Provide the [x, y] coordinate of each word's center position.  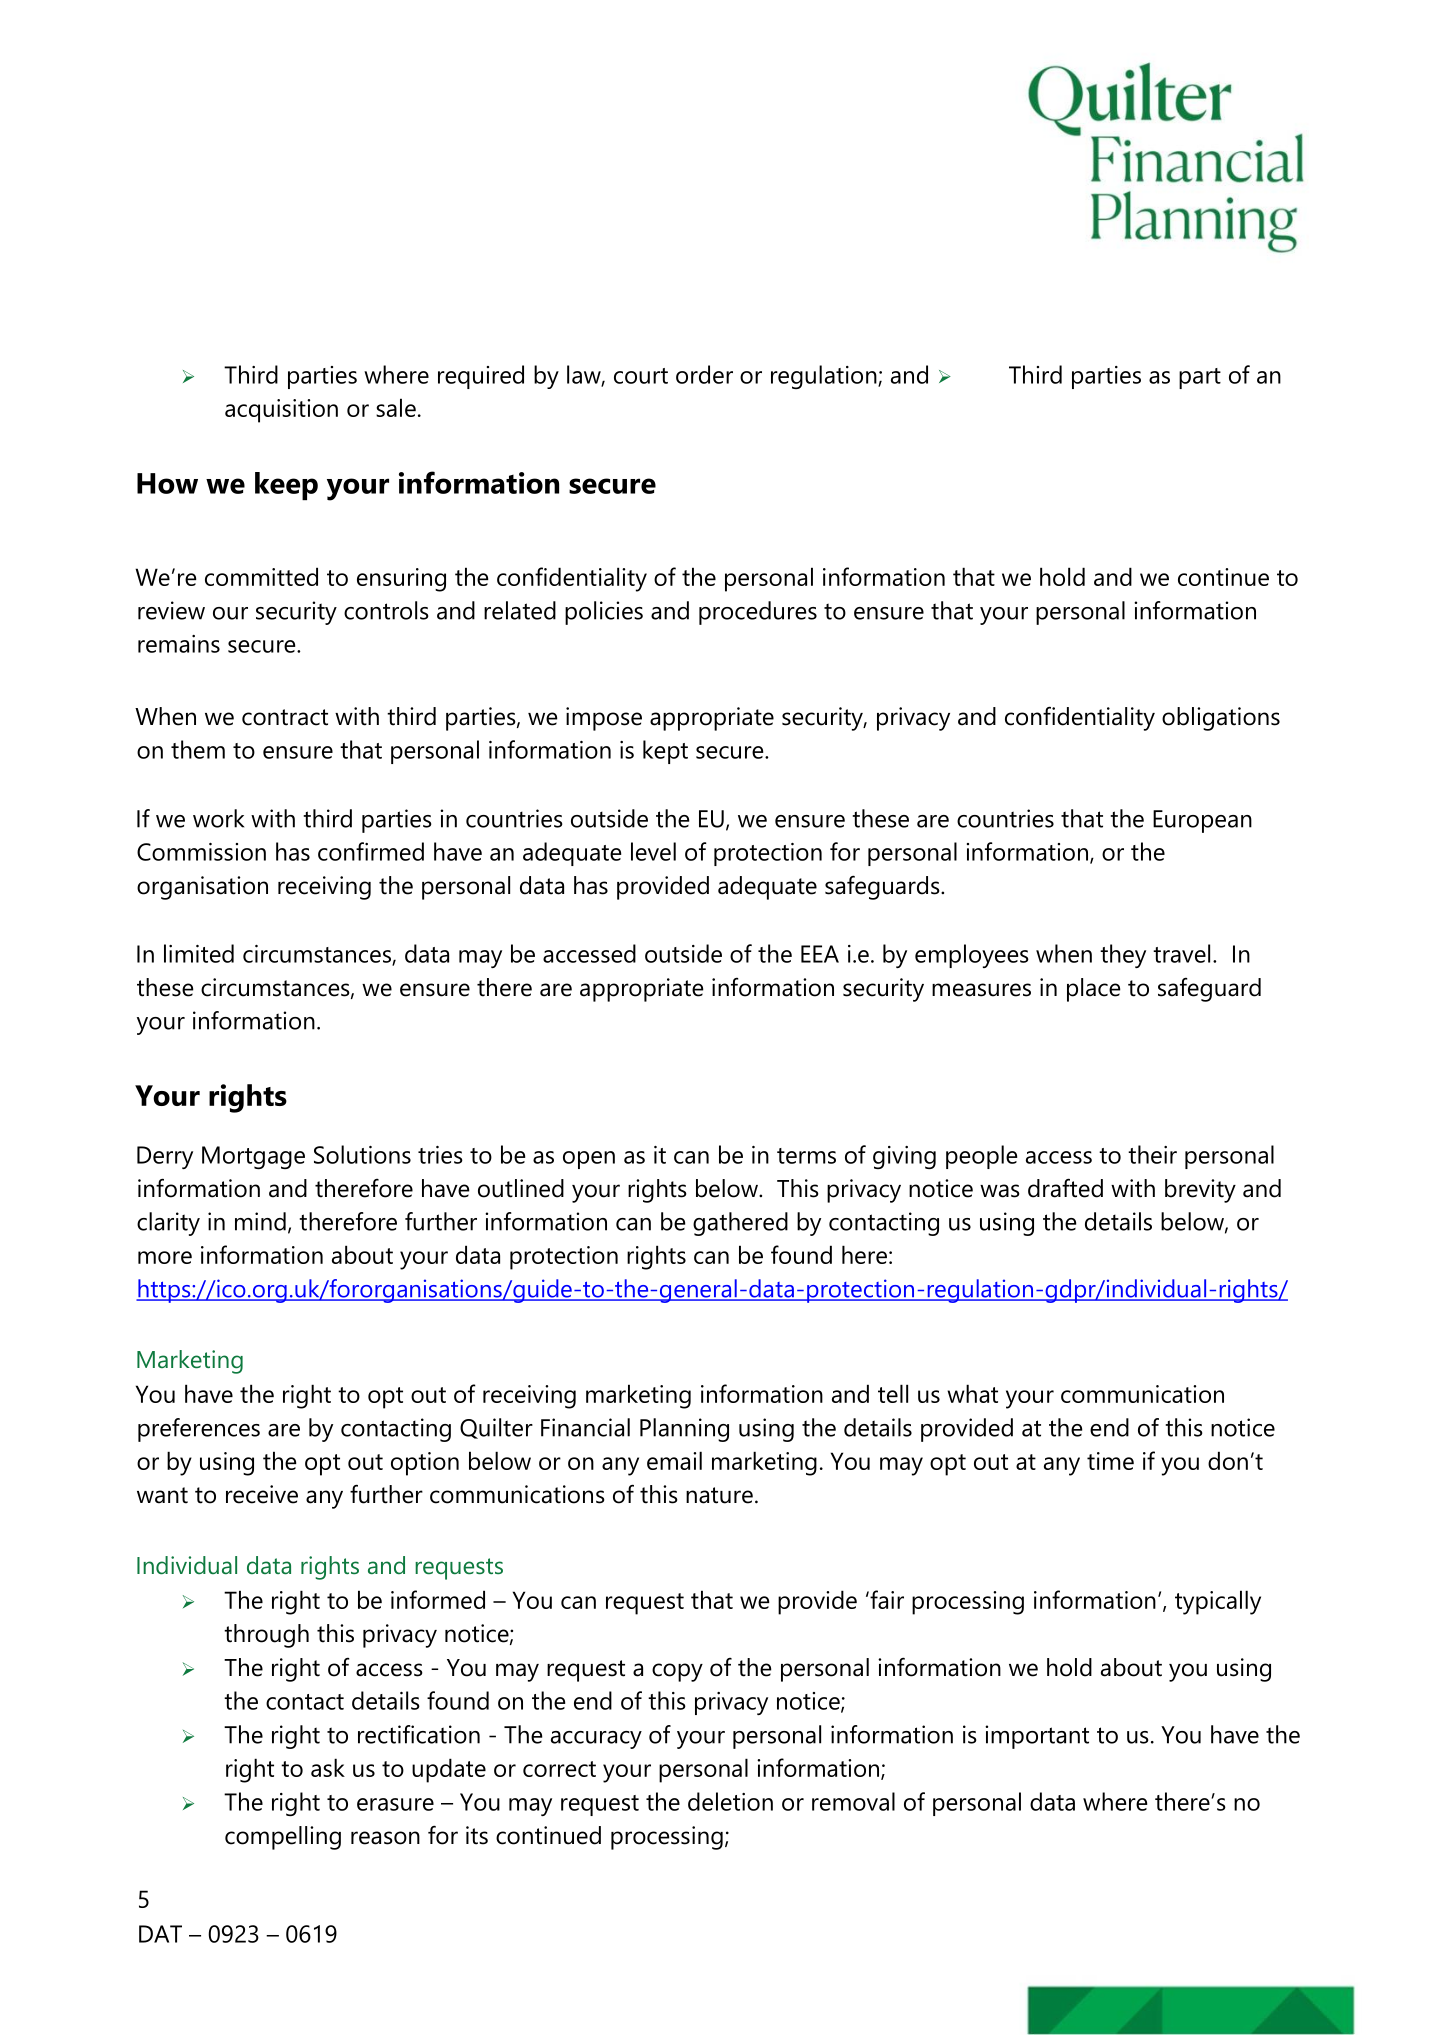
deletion [730, 1801]
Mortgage [253, 1157]
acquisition [281, 411]
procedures [758, 613]
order [704, 374]
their [1152, 1154]
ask [328, 1767]
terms [806, 1156]
